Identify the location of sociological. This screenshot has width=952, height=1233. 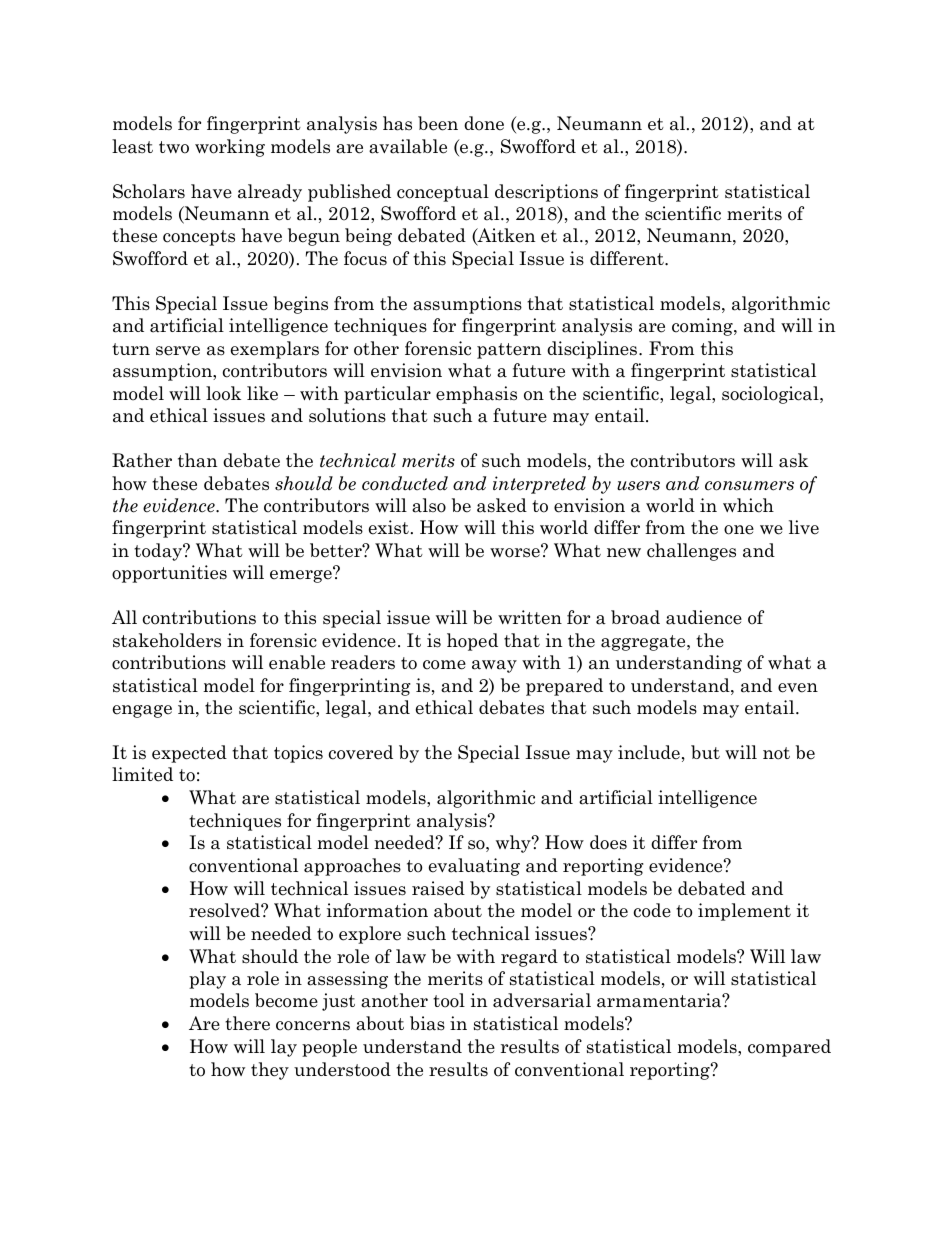
(771, 395).
